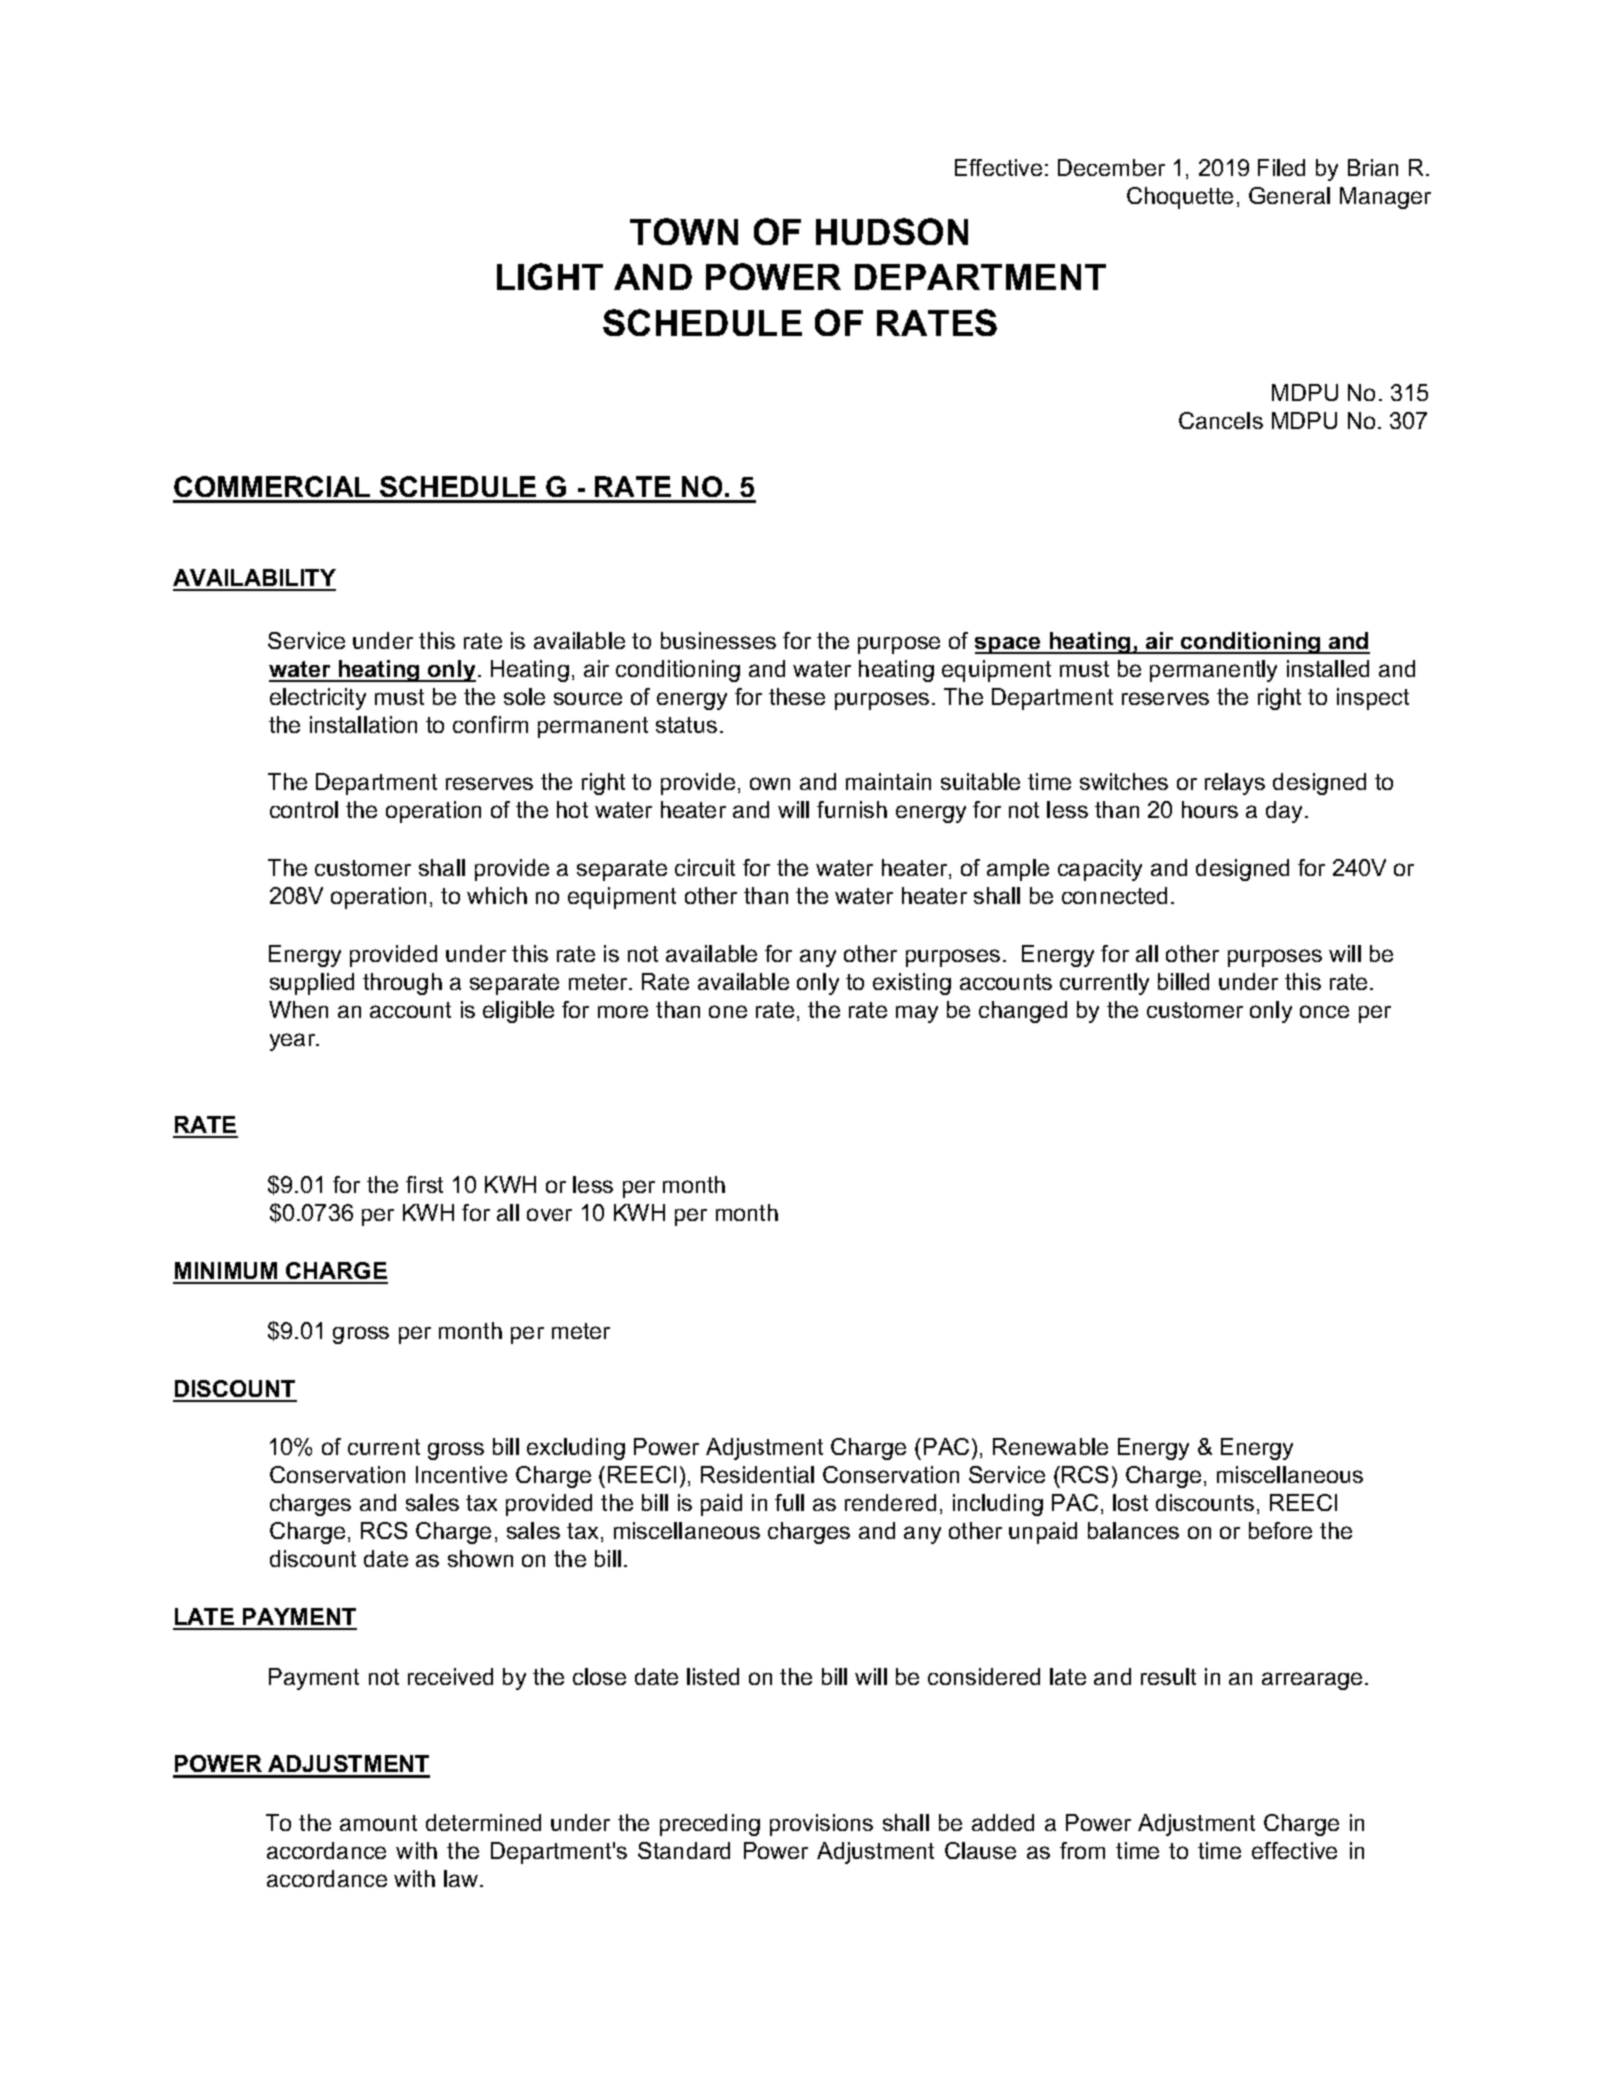 This page has width=1602, height=2073. I want to click on Incentive, so click(461, 1474).
